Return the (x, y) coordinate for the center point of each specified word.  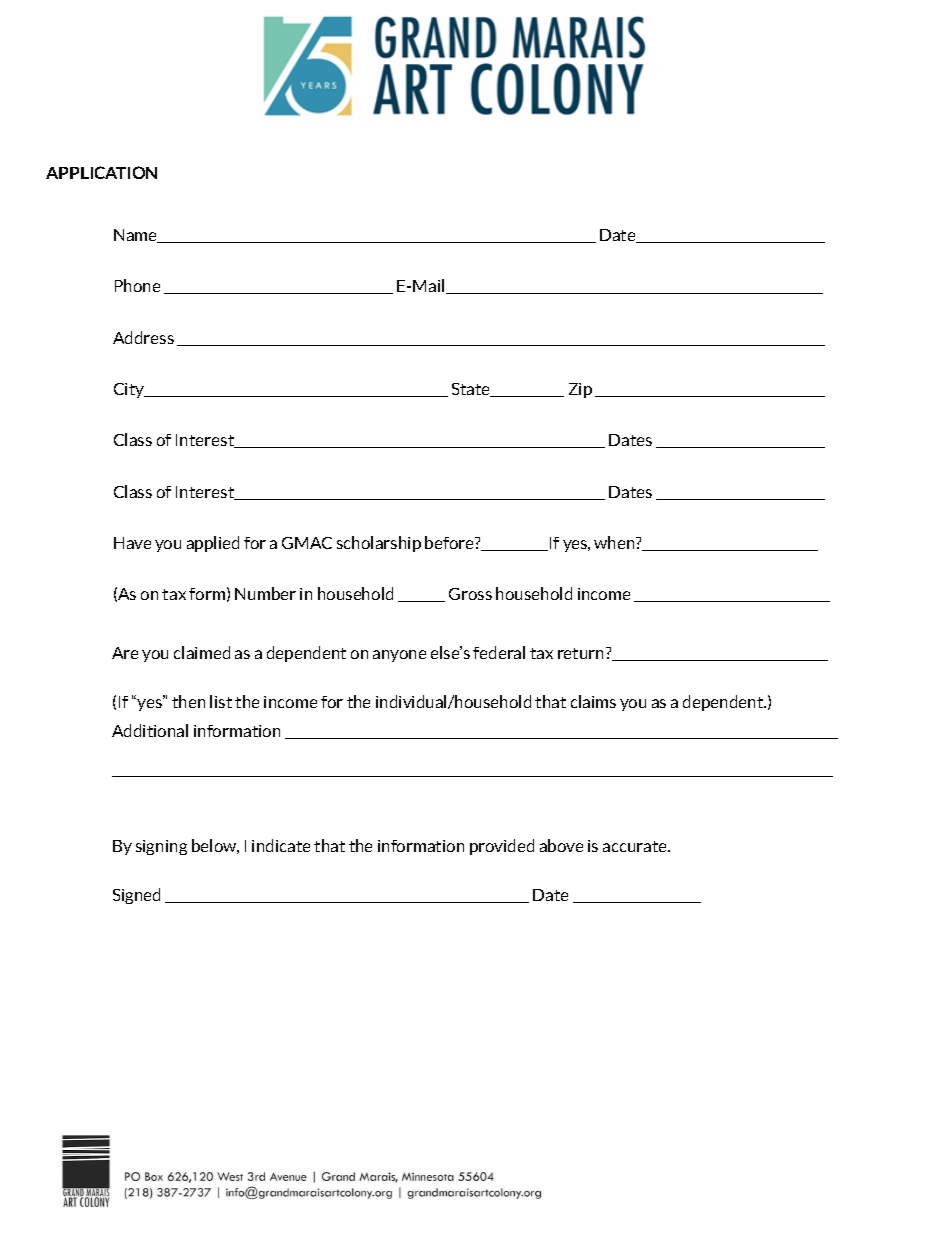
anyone (399, 656)
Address (143, 337)
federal (499, 652)
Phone (137, 285)
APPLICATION (101, 172)
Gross (470, 594)
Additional (150, 730)
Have (132, 543)
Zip (580, 390)
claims (593, 701)
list (221, 701)
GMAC (307, 543)
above (561, 845)
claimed (202, 652)
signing (161, 847)
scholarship (379, 544)
